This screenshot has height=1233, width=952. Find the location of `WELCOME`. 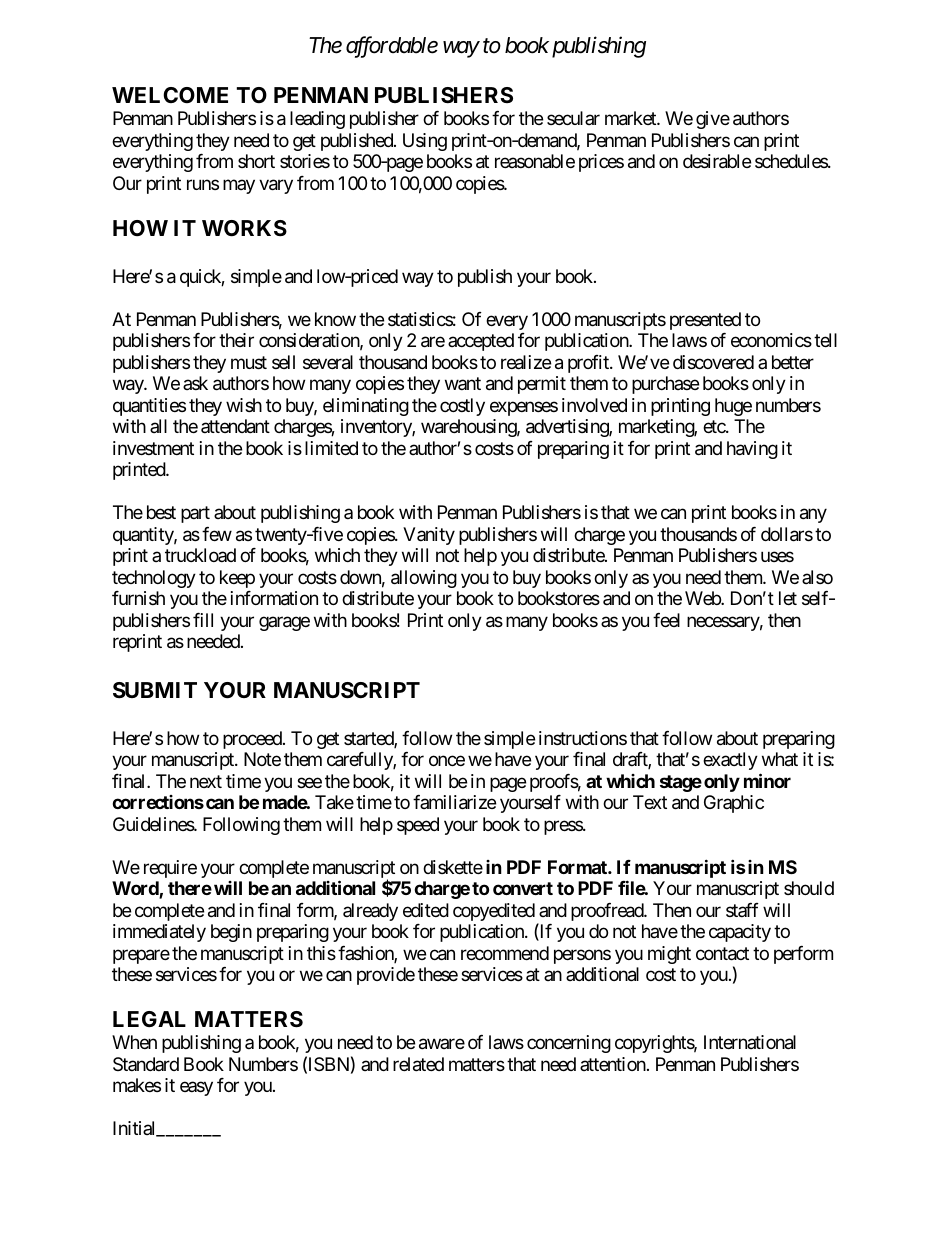

WELCOME is located at coordinates (170, 95).
